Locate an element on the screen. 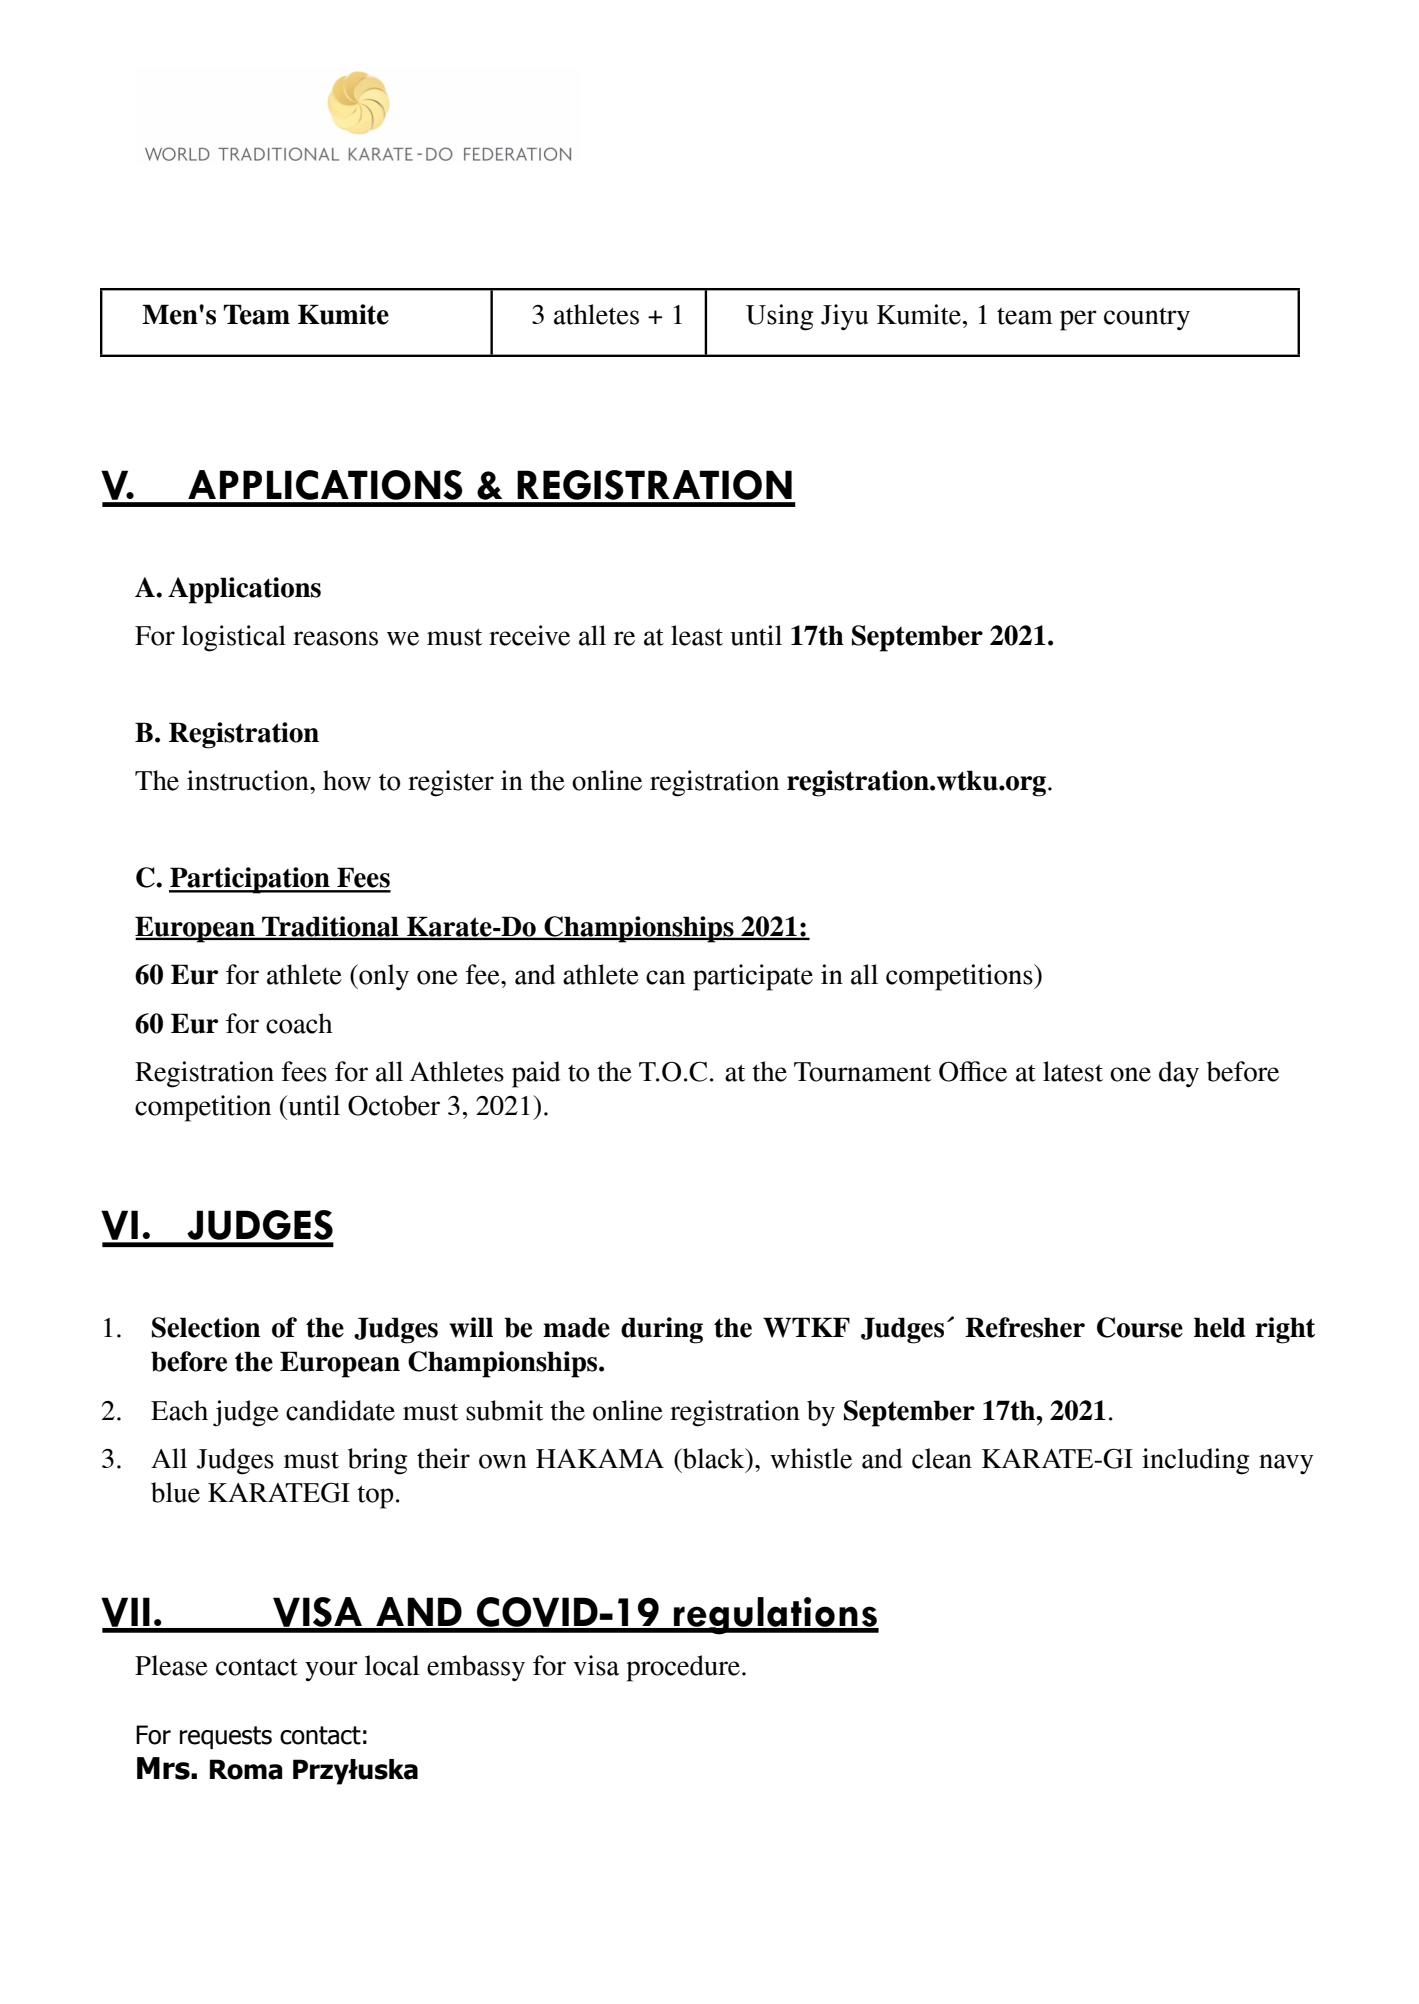 This screenshot has height=2004, width=1419. procedure is located at coordinates (685, 1668).
